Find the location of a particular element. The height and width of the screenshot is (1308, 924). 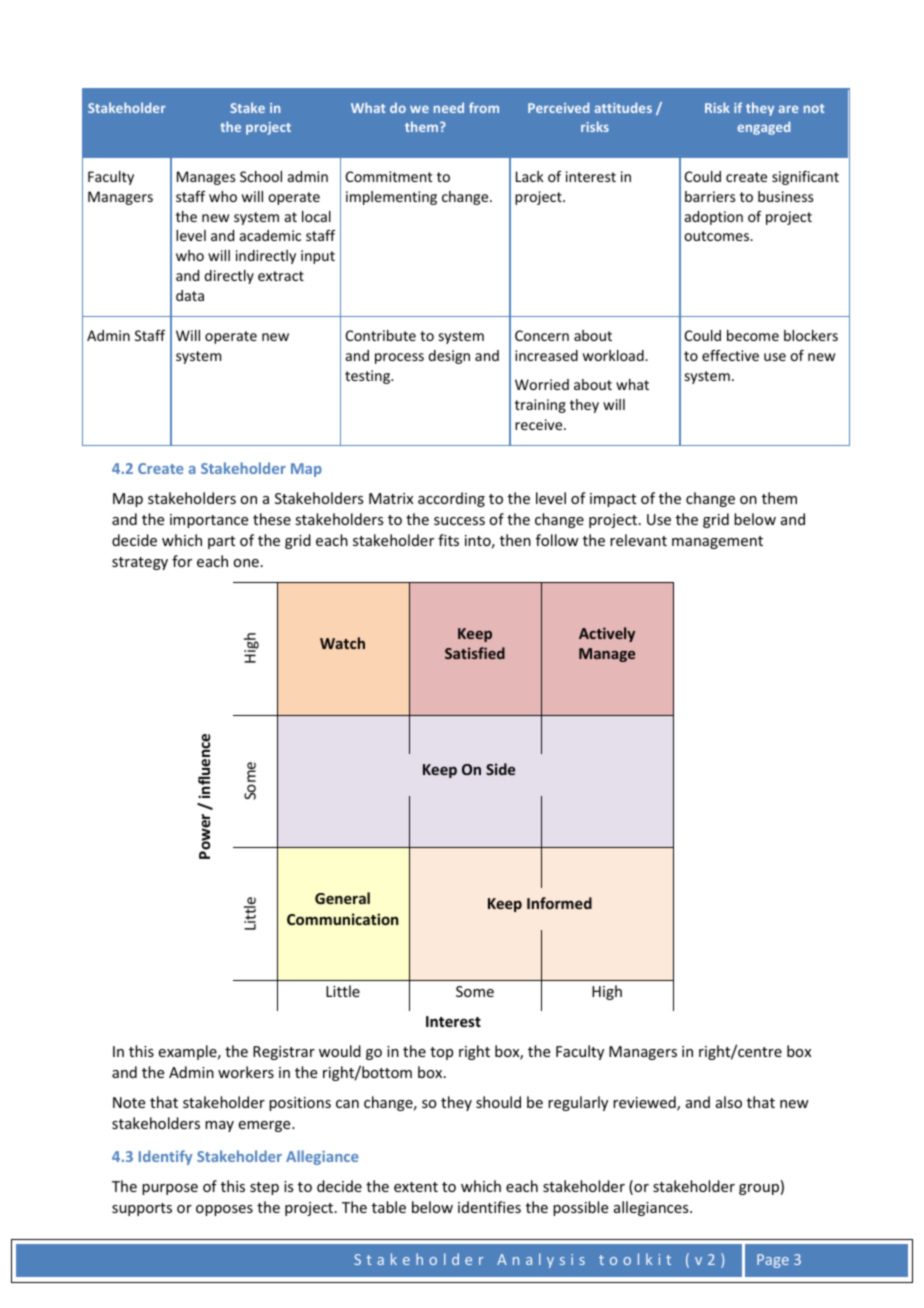

opposes is located at coordinates (224, 1210).
